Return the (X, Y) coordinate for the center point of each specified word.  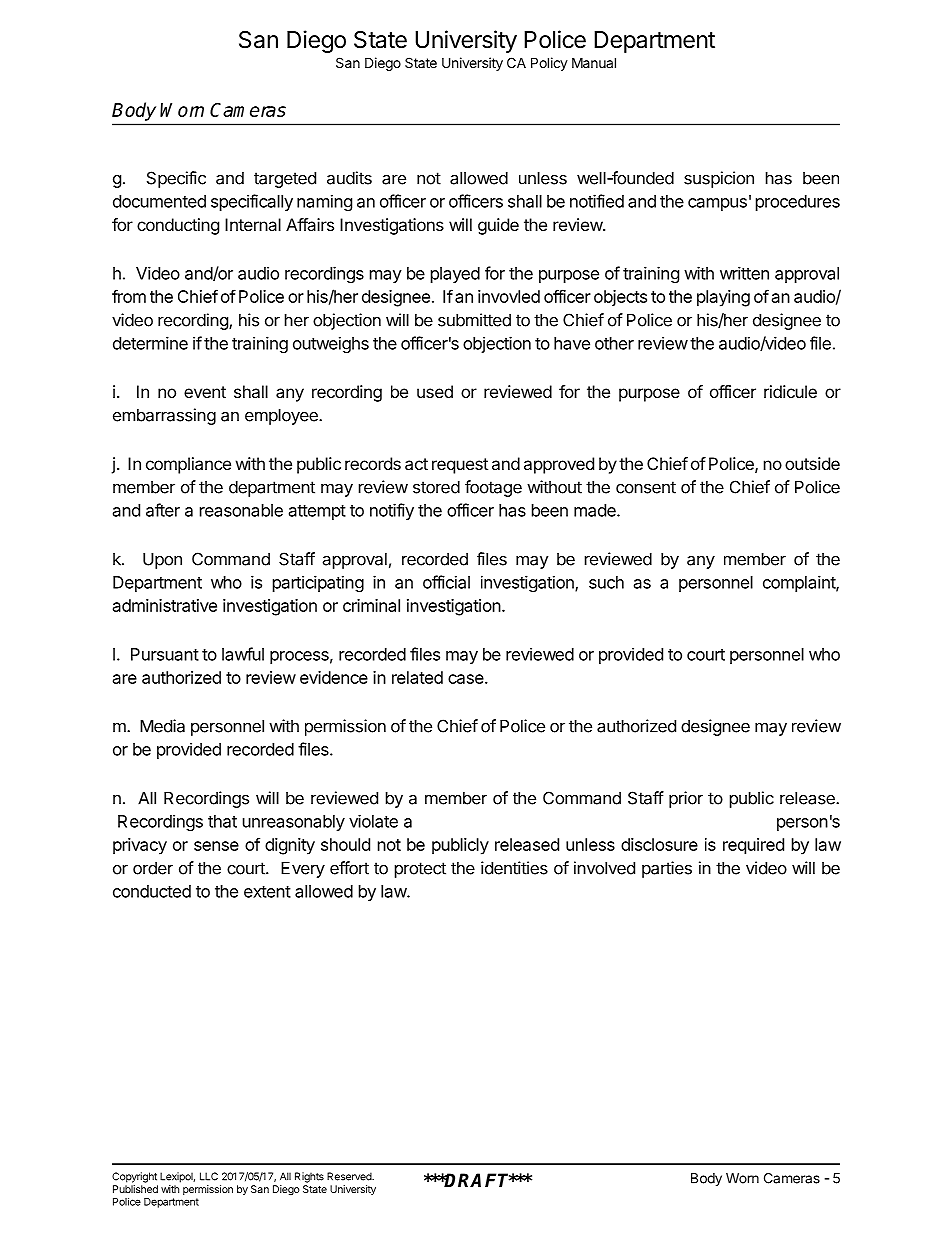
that (222, 821)
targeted (285, 179)
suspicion (719, 179)
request (460, 466)
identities (514, 868)
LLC (209, 1176)
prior (686, 799)
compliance (188, 465)
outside (812, 463)
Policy (549, 64)
